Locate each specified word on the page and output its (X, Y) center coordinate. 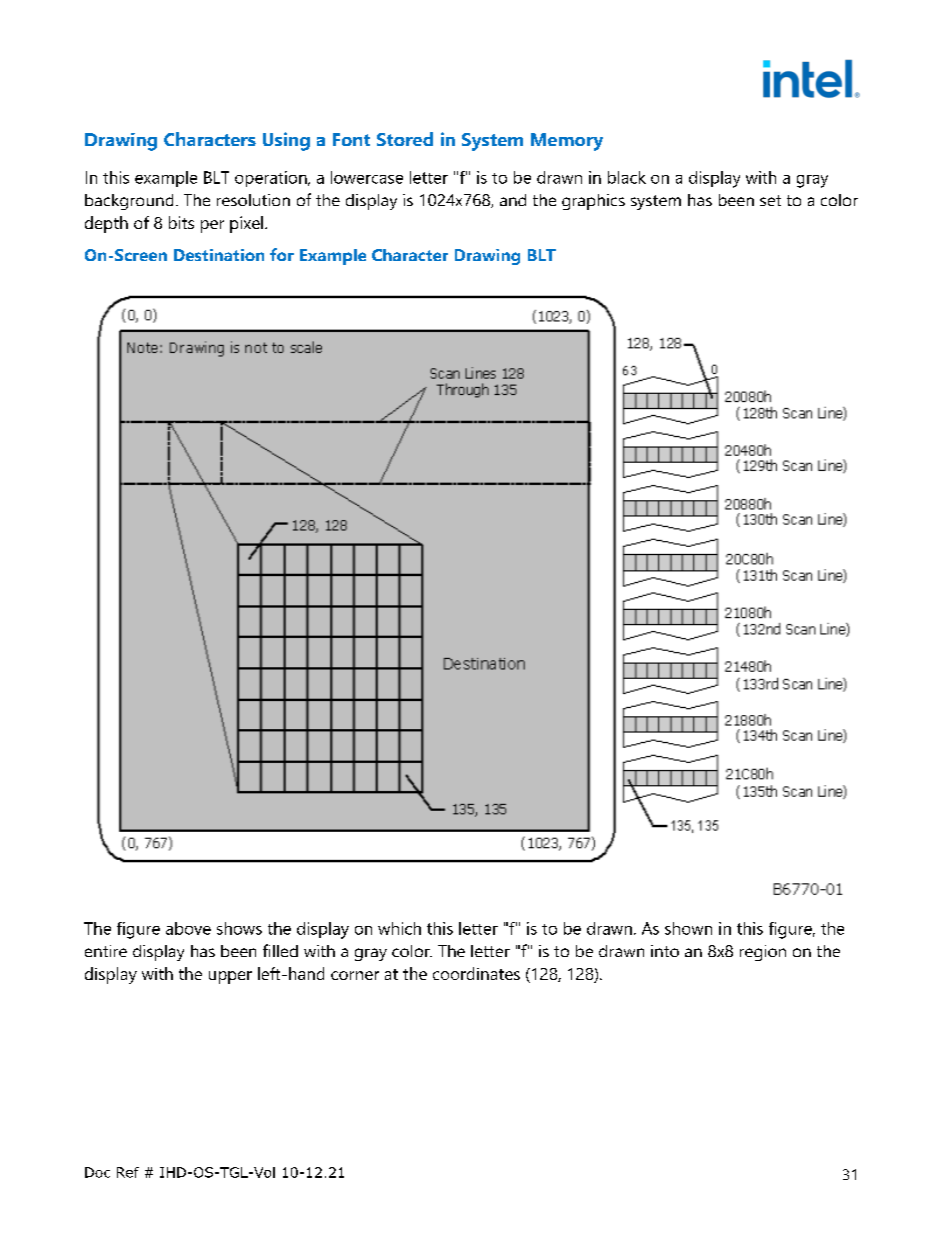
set (770, 200)
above (188, 928)
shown (688, 928)
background (129, 202)
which (399, 928)
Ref (128, 1172)
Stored (405, 139)
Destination (219, 255)
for (282, 254)
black (627, 177)
